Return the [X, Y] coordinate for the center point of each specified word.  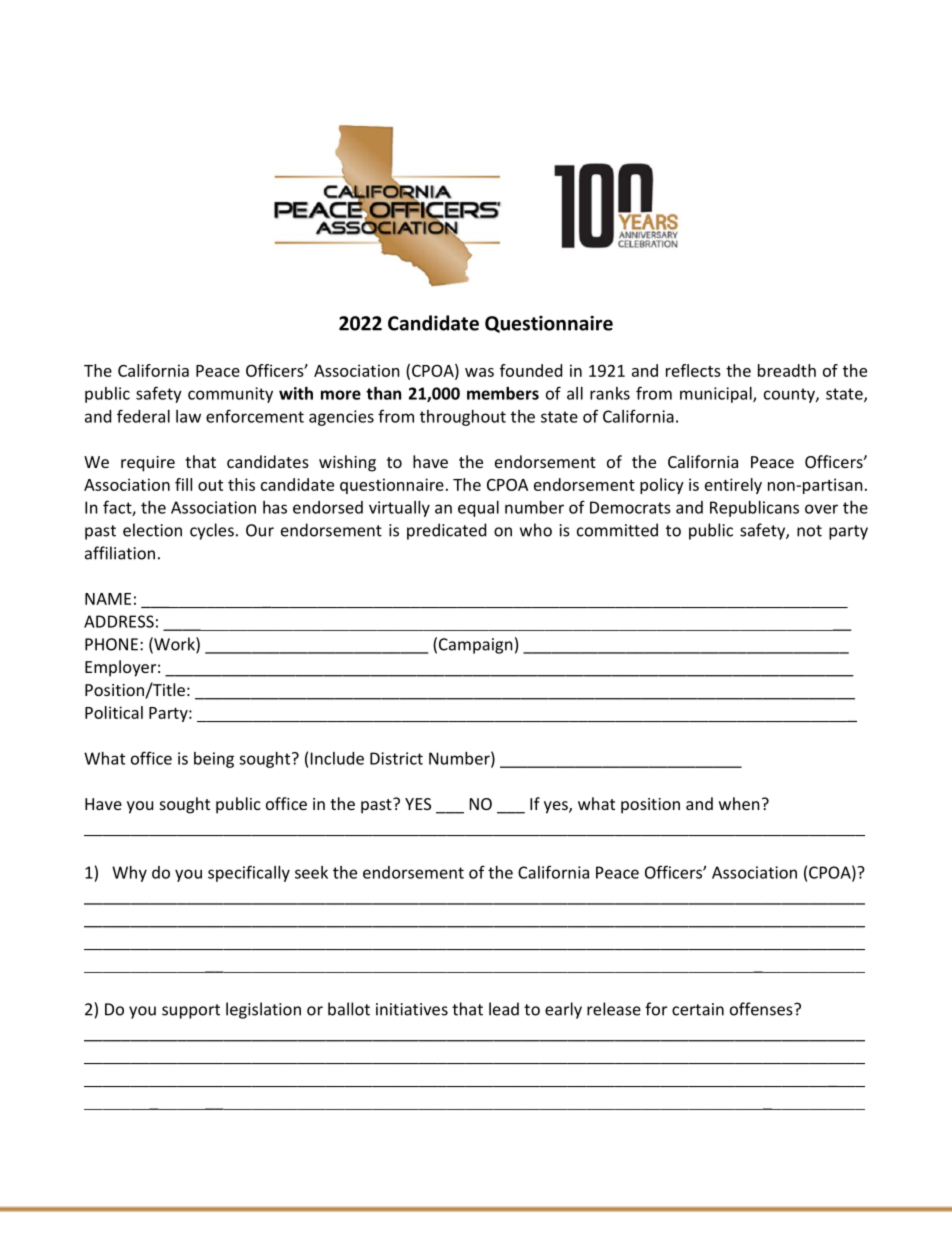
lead [504, 1009]
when [739, 803]
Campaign [476, 646]
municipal [717, 395]
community [230, 395]
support [191, 1011]
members [503, 393]
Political [114, 712]
